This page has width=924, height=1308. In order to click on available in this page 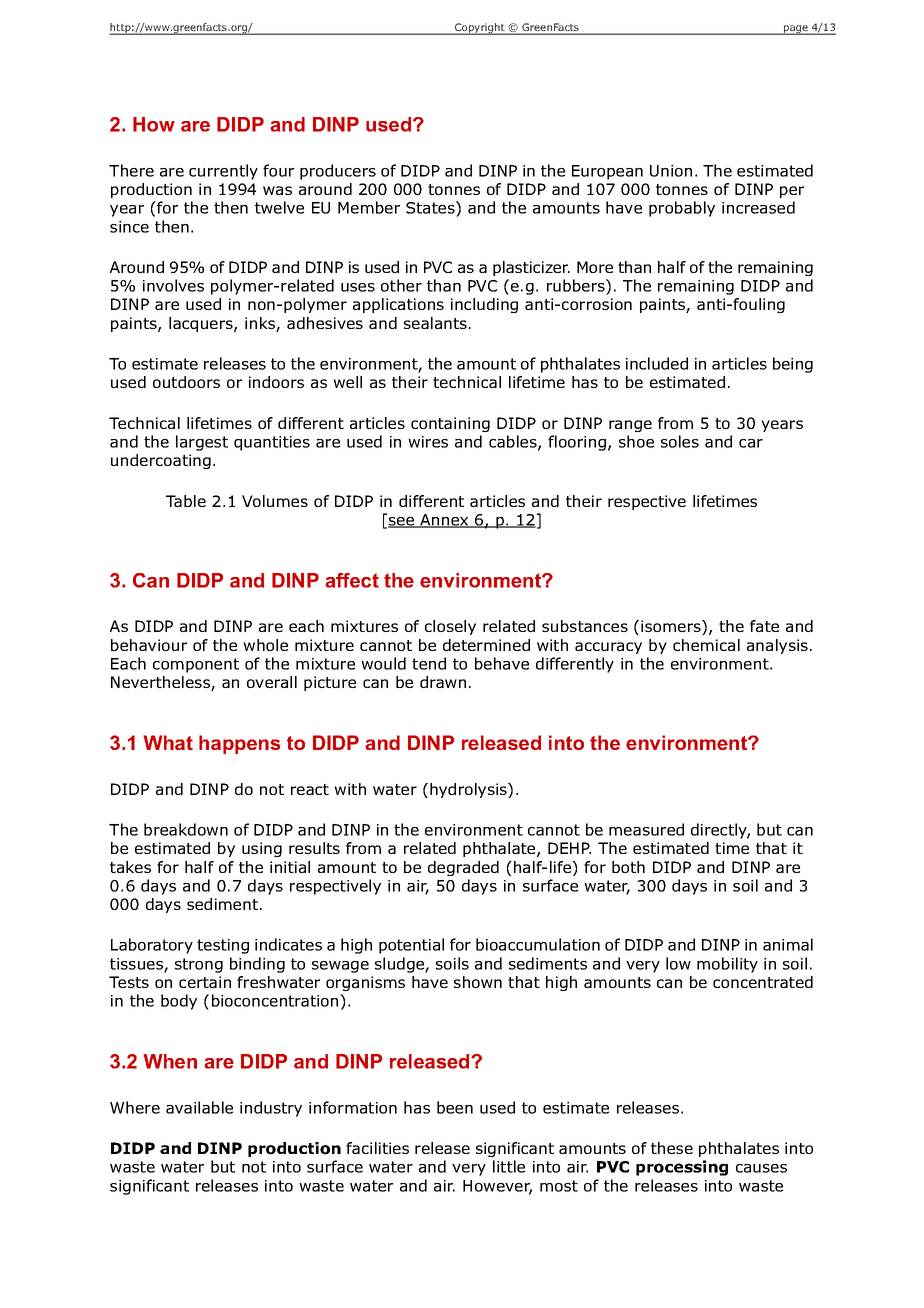, I will do `click(199, 1107)`.
